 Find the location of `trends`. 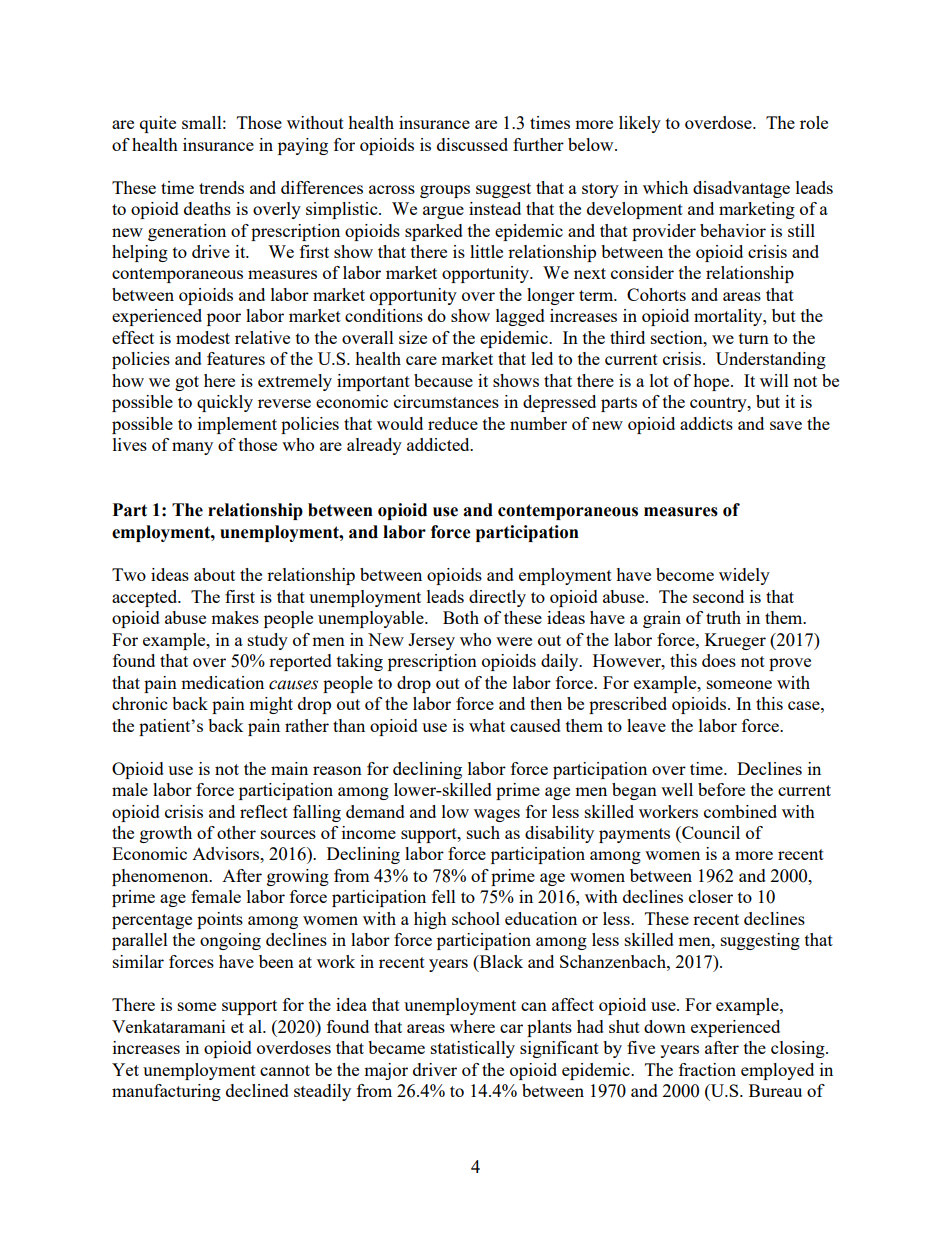

trends is located at coordinates (221, 187).
